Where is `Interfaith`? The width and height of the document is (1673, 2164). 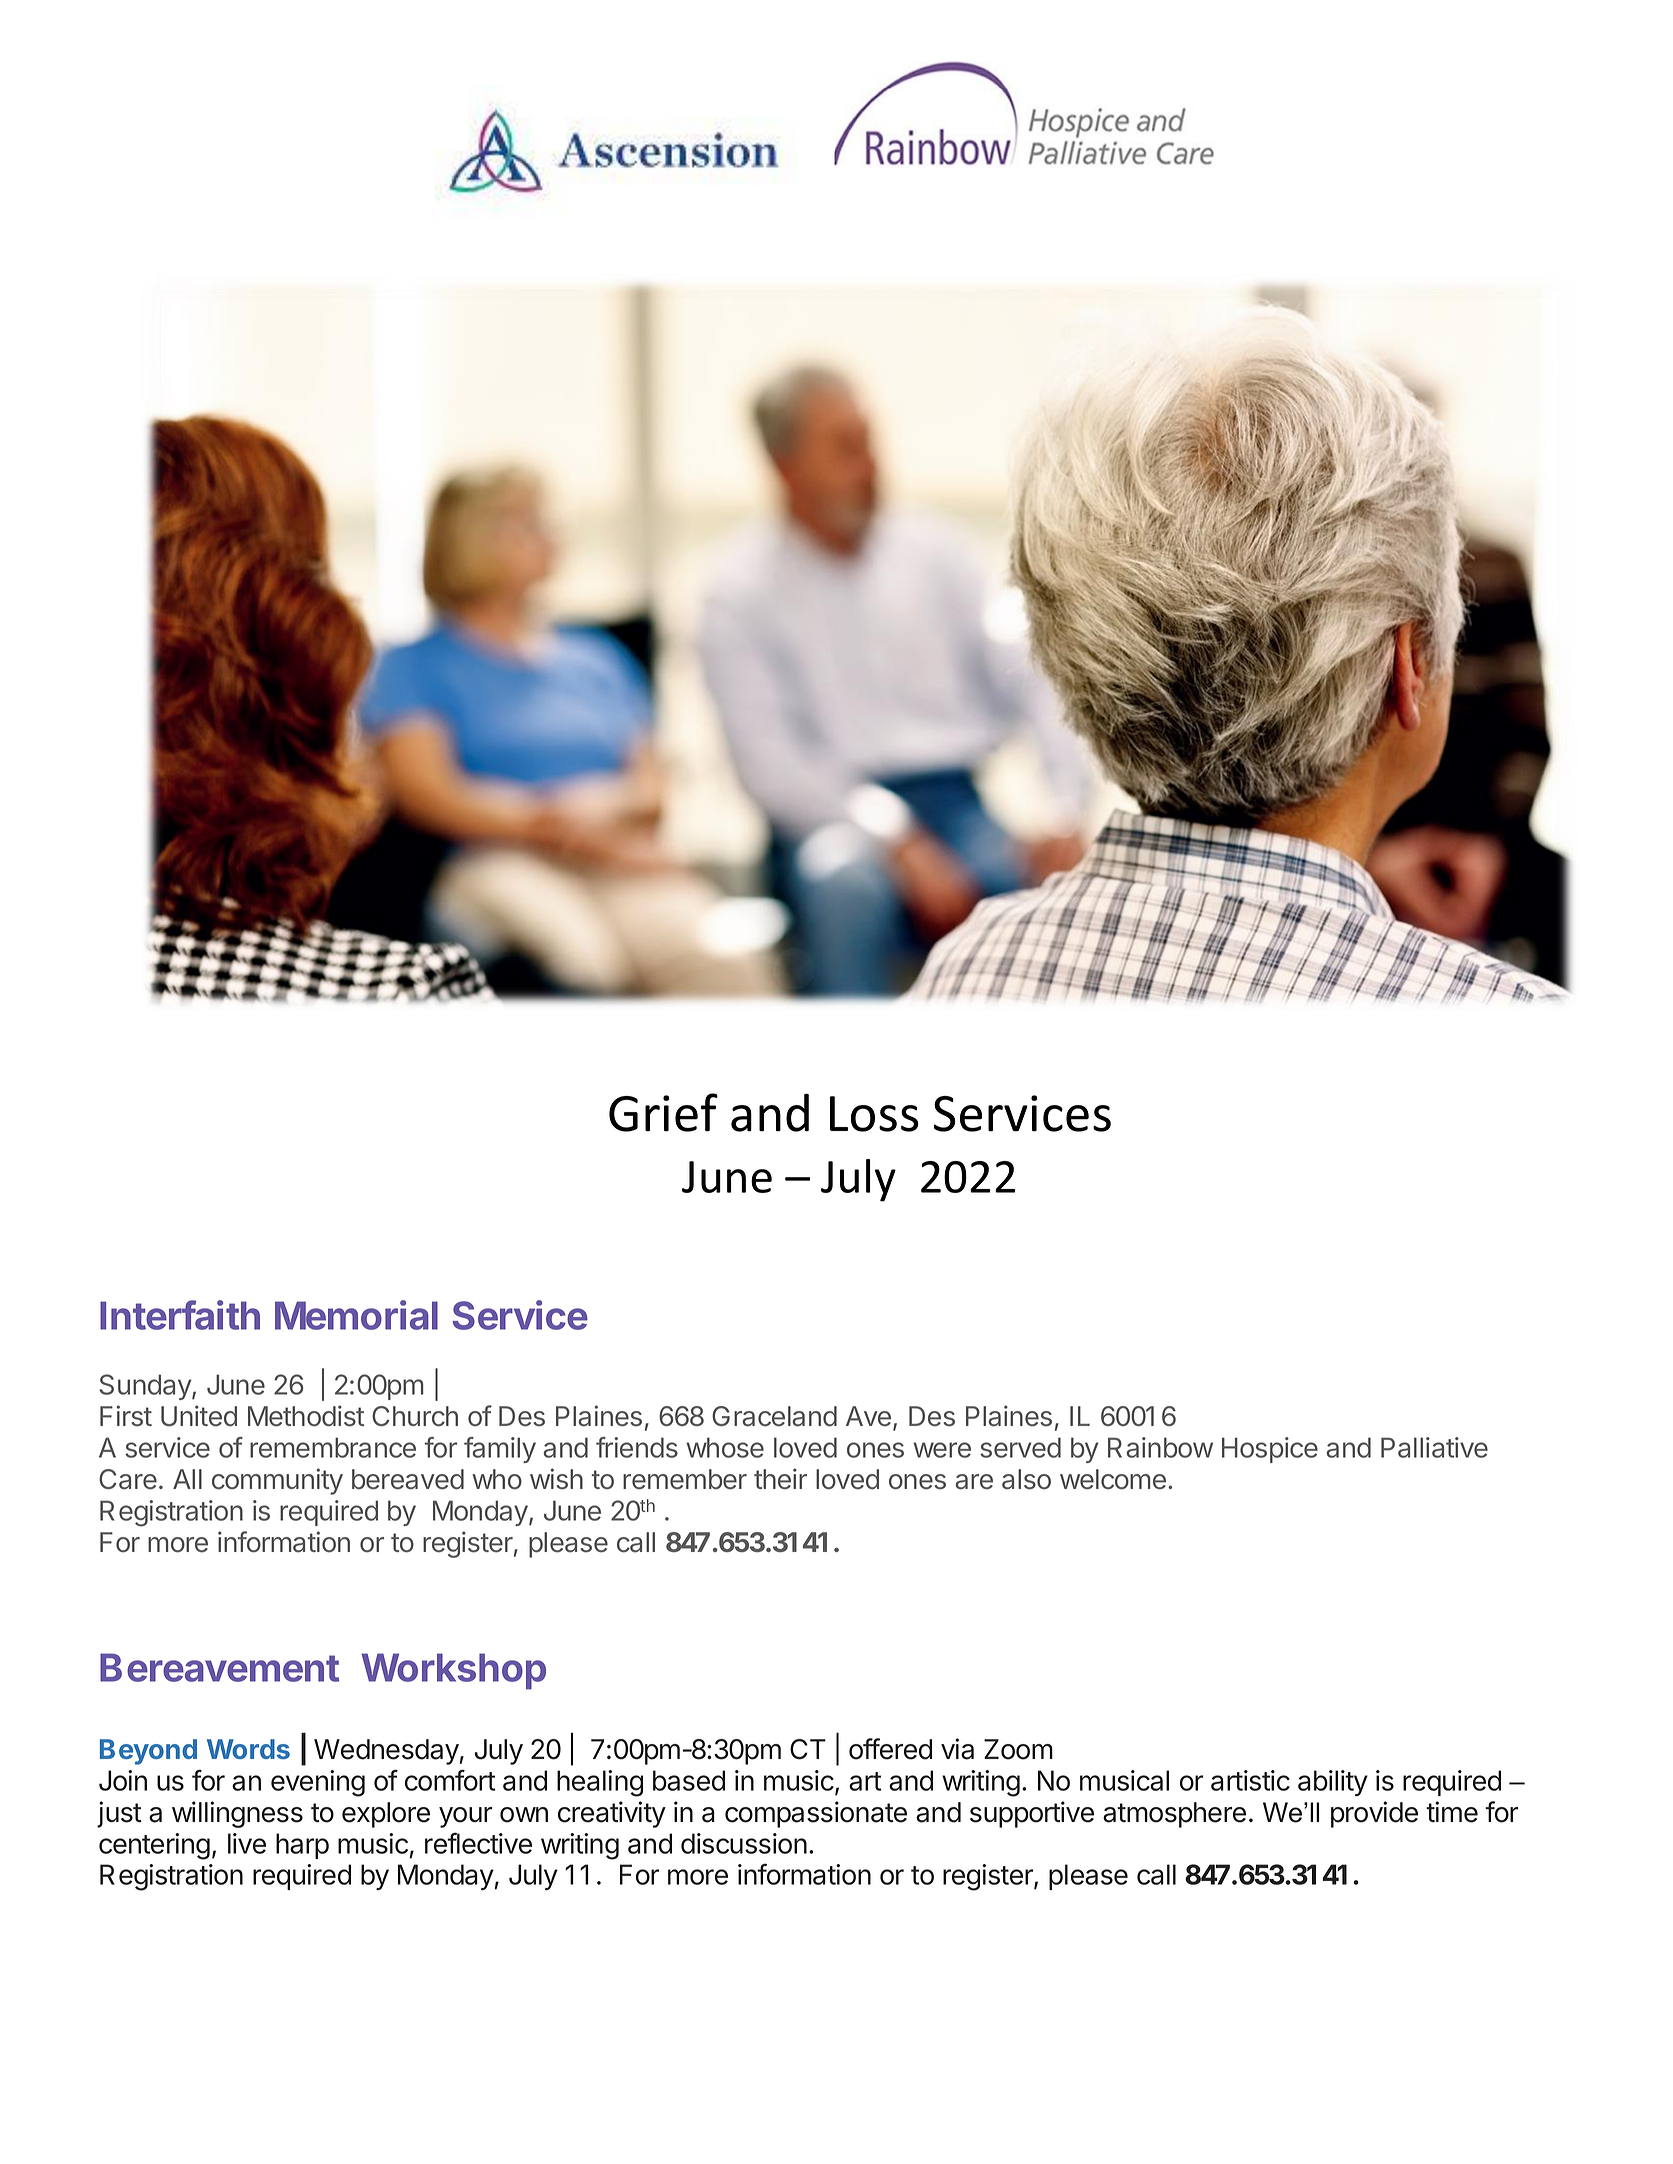
Interfaith is located at coordinates (180, 1315).
